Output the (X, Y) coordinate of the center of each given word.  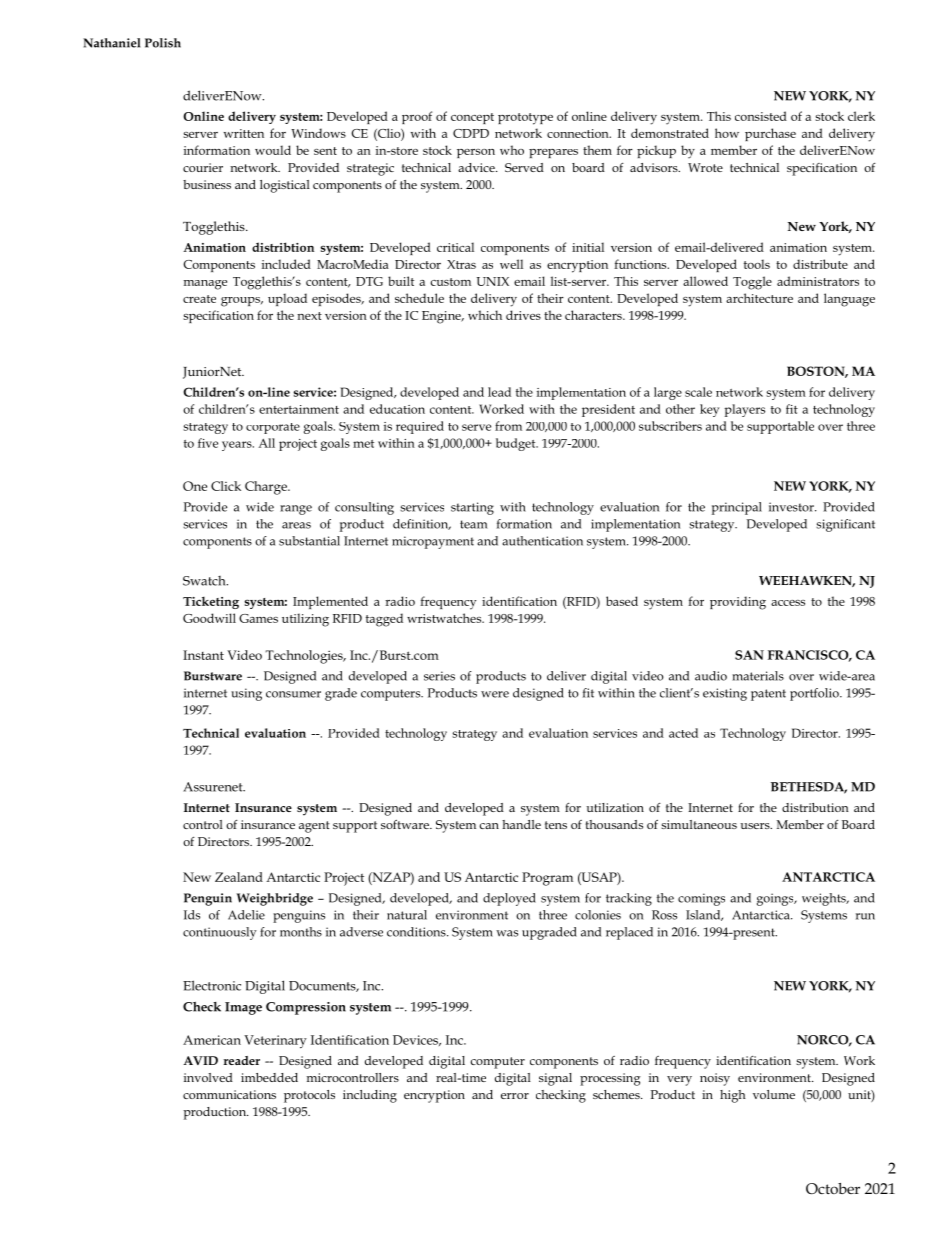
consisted (761, 116)
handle (521, 824)
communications (229, 1094)
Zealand (239, 877)
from (508, 426)
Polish (163, 43)
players (744, 410)
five (208, 443)
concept (472, 118)
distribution (815, 807)
